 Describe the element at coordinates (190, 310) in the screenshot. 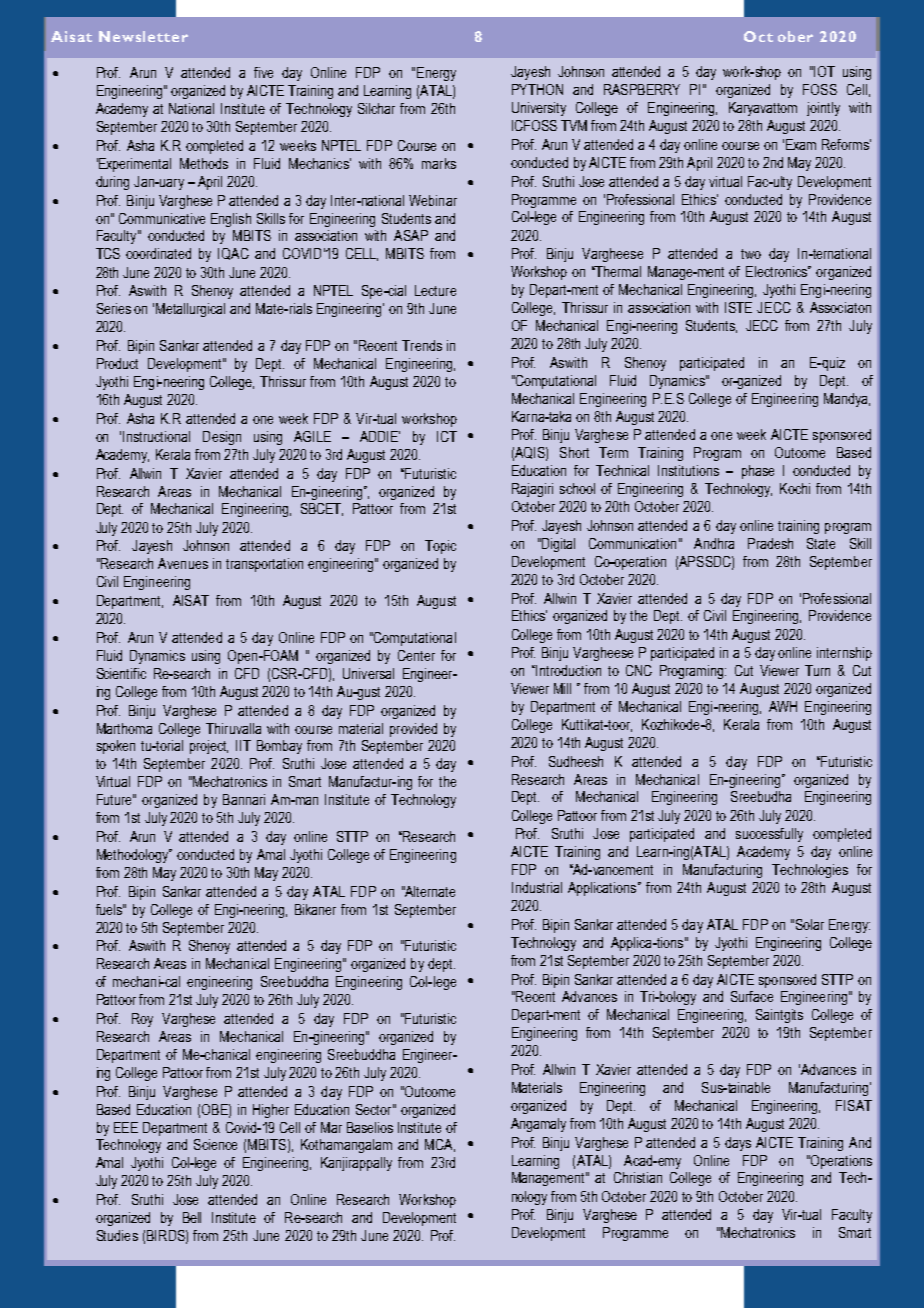

I see `Metallurgical` at that location.
